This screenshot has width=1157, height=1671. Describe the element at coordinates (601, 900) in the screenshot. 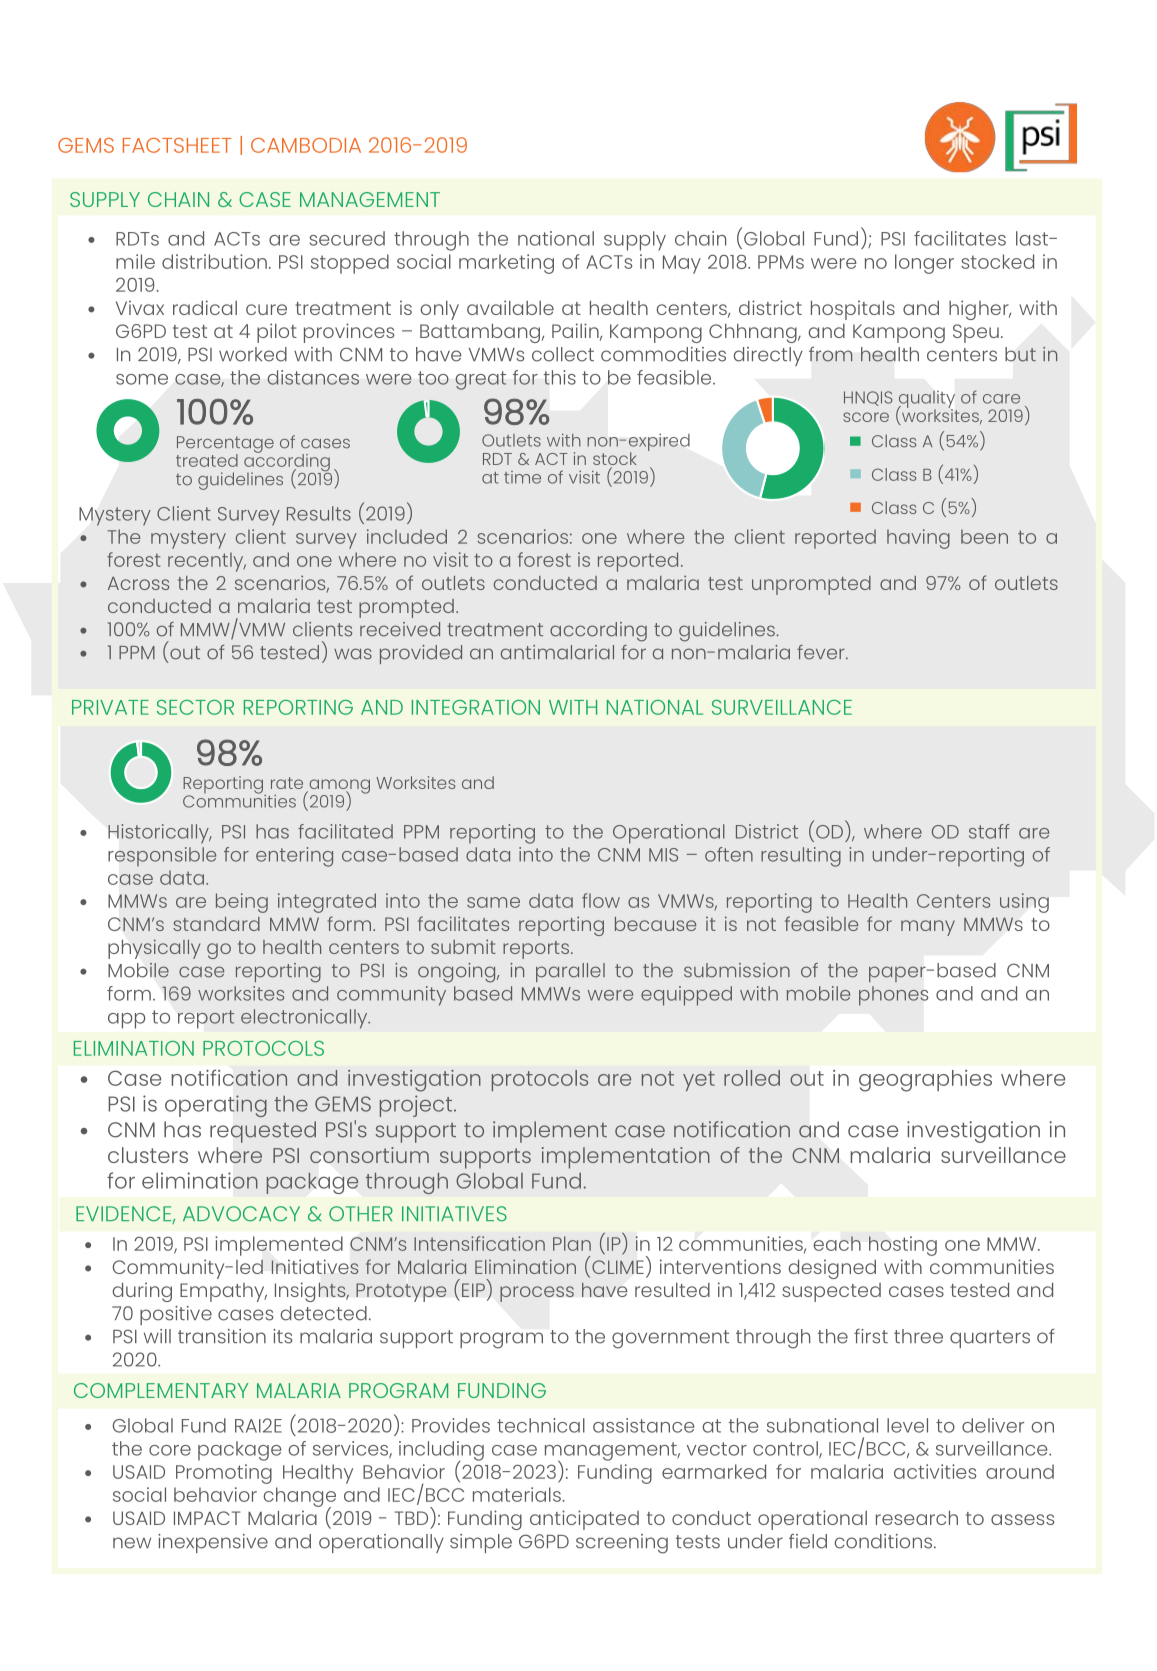

I see `flow` at that location.
